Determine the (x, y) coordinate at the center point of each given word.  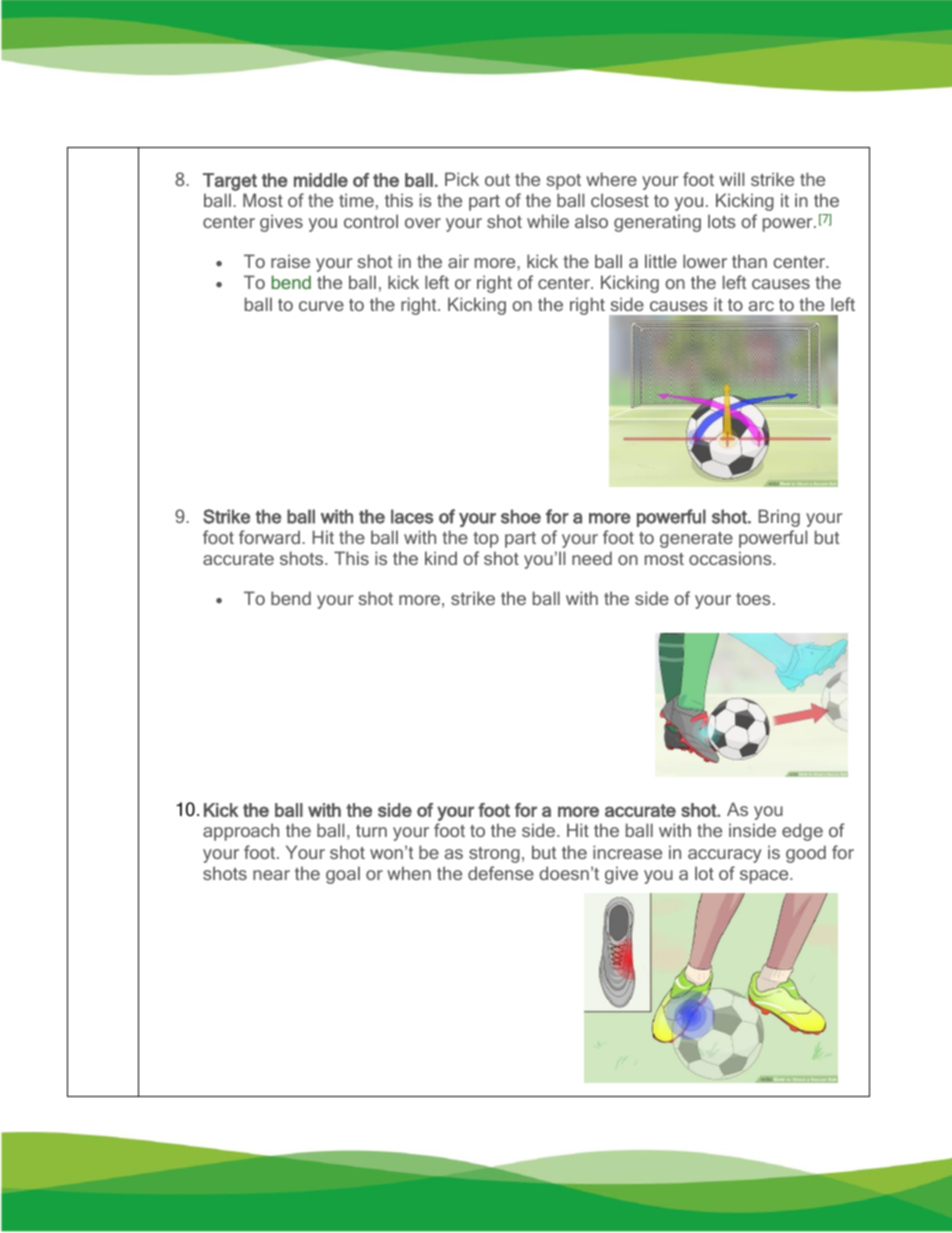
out (497, 180)
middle (321, 180)
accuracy (725, 856)
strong (494, 855)
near (271, 875)
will (731, 179)
